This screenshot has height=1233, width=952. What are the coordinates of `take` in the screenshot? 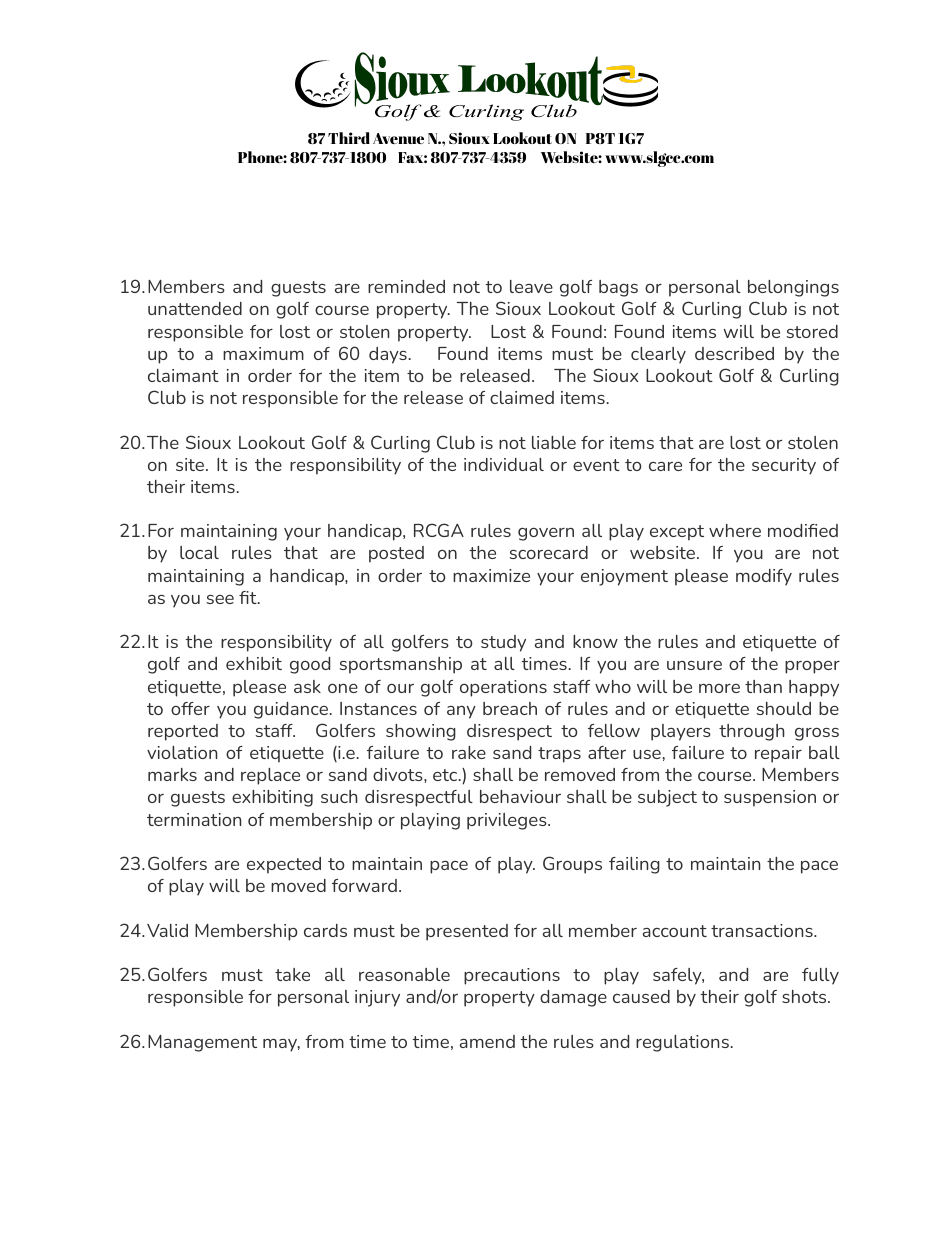 It's located at (292, 974).
